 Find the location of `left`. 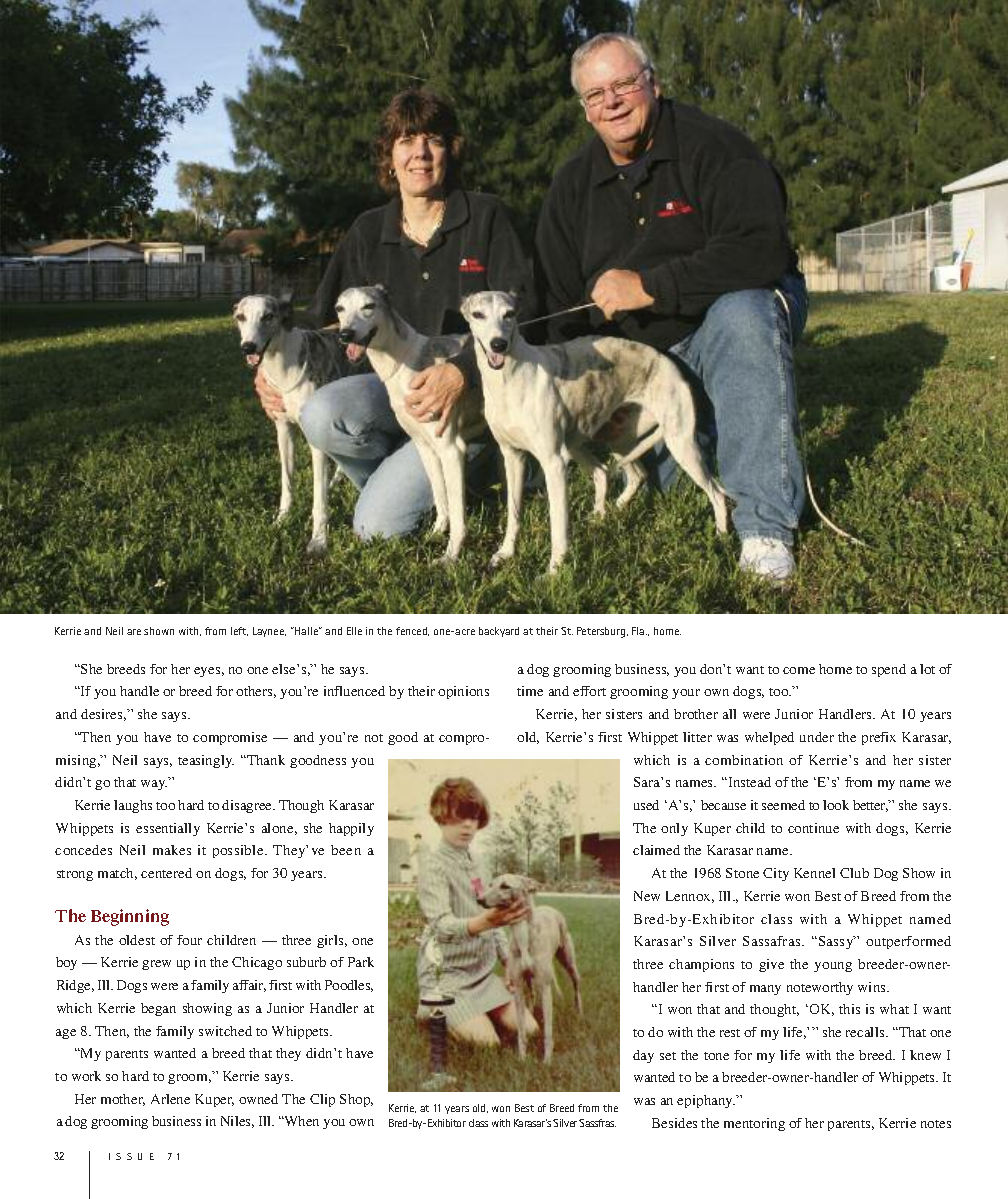

left is located at coordinates (239, 631).
